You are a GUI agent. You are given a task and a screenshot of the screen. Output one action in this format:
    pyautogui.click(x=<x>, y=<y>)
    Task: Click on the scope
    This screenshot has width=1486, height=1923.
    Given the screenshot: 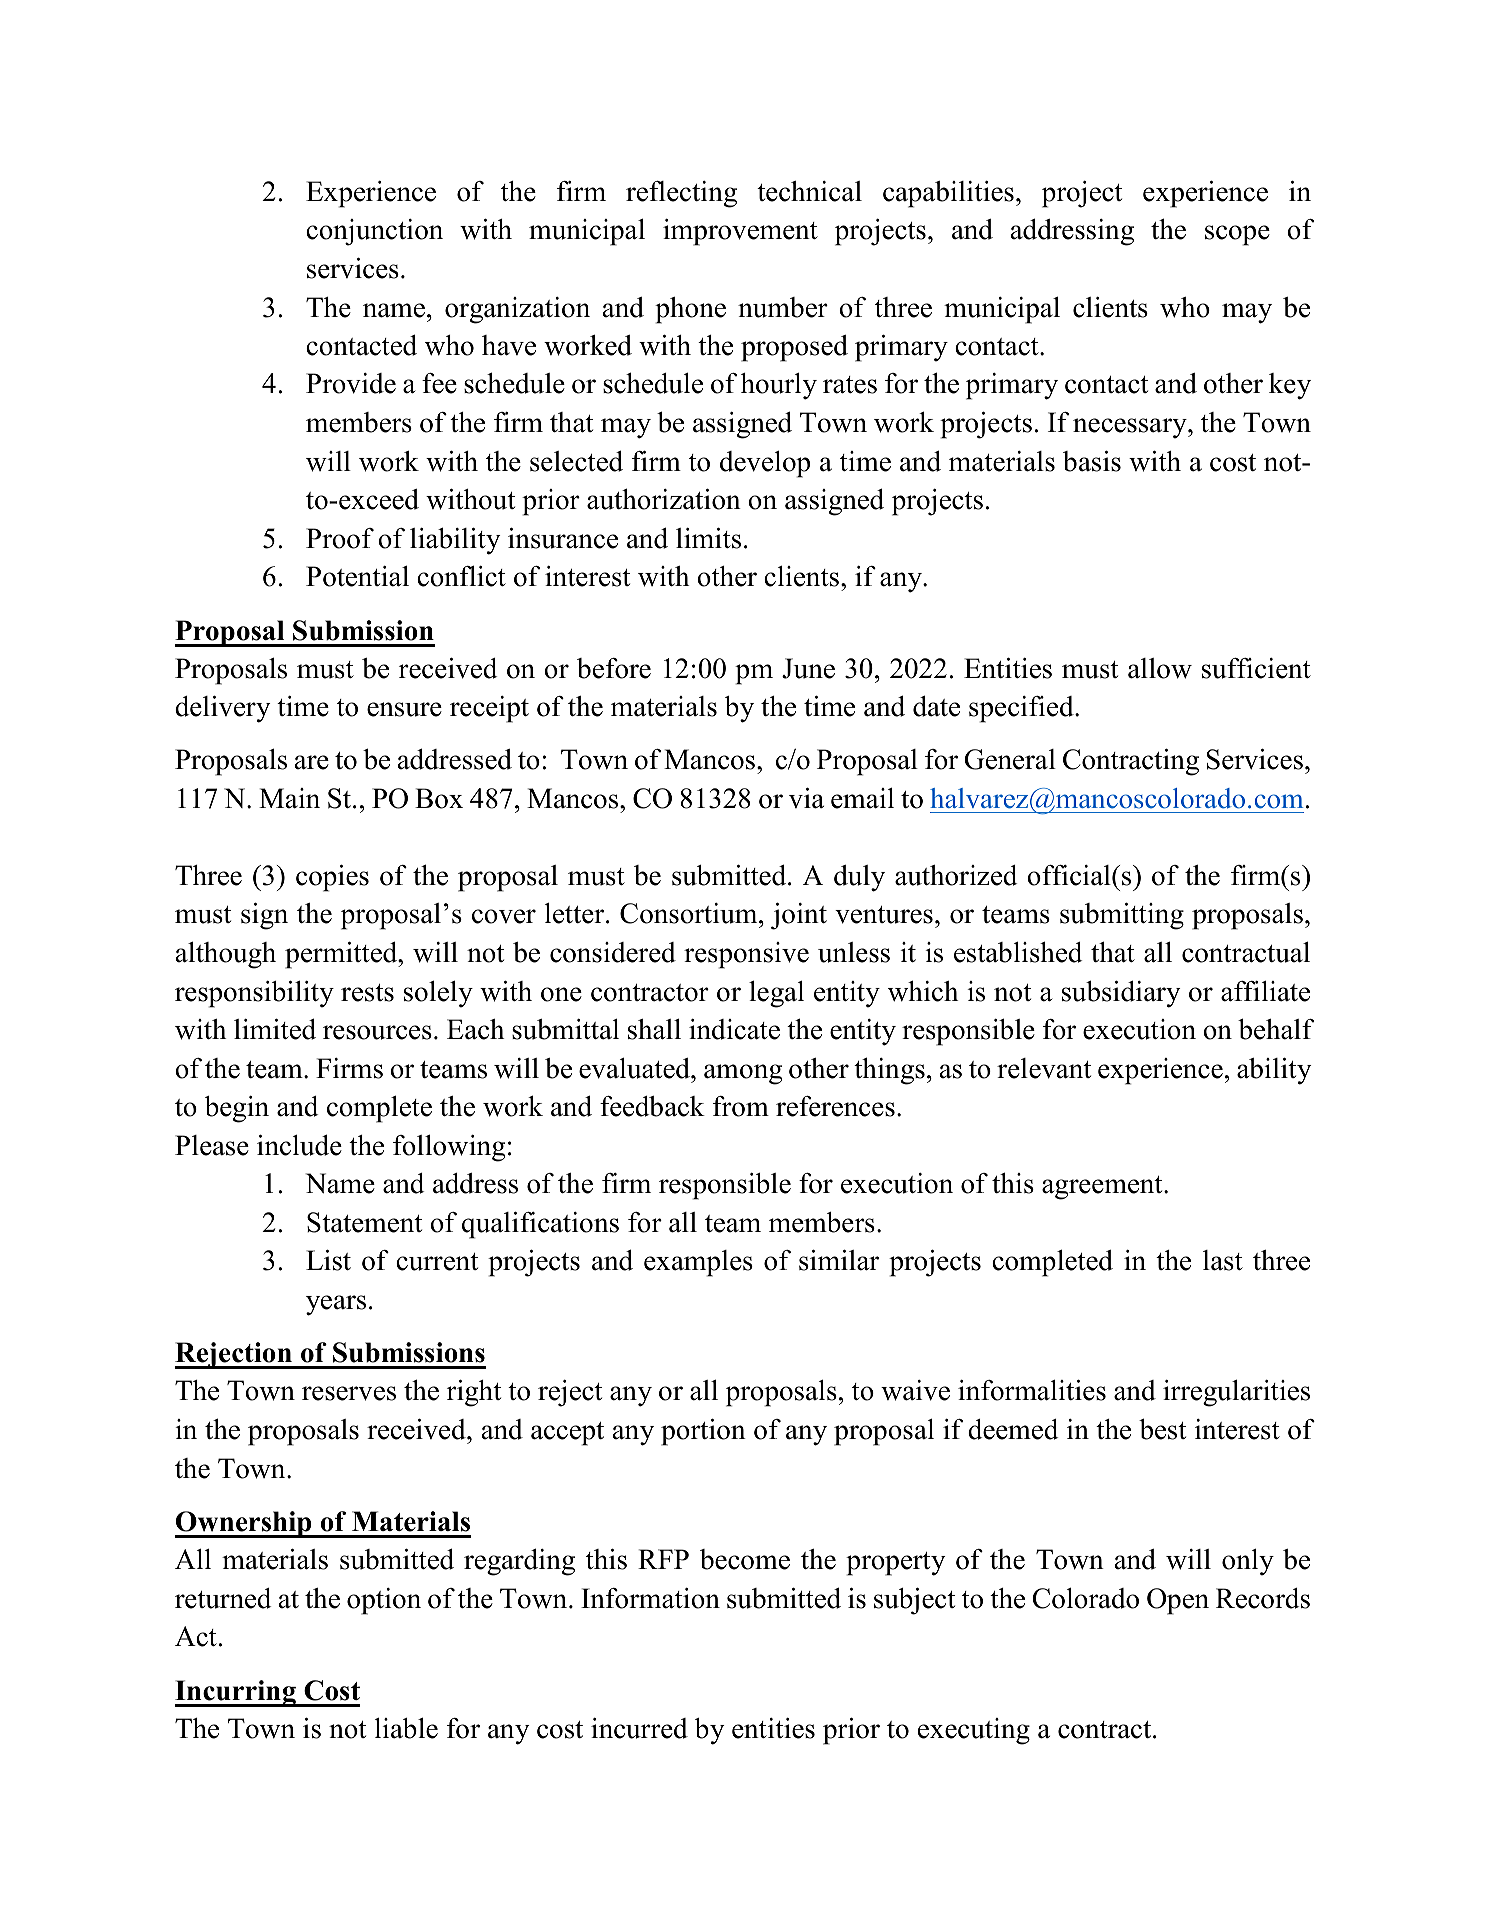 What is the action you would take?
    pyautogui.click(x=1237, y=235)
